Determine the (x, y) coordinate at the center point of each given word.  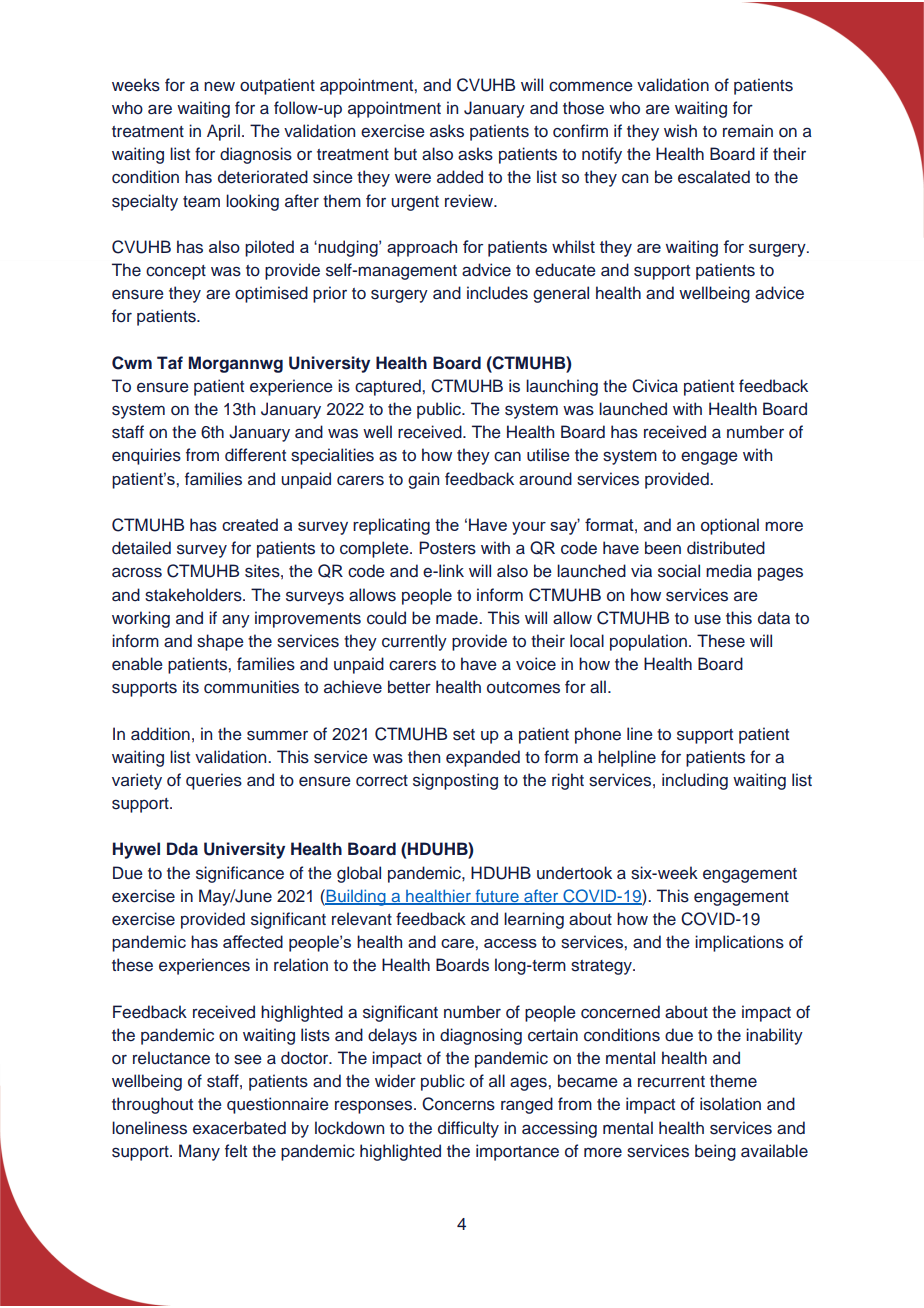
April (223, 132)
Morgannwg (235, 364)
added (460, 177)
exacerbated (239, 1128)
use (707, 619)
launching (562, 387)
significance (240, 874)
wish (680, 131)
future (497, 897)
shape (220, 642)
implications (739, 943)
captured (389, 387)
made (458, 618)
